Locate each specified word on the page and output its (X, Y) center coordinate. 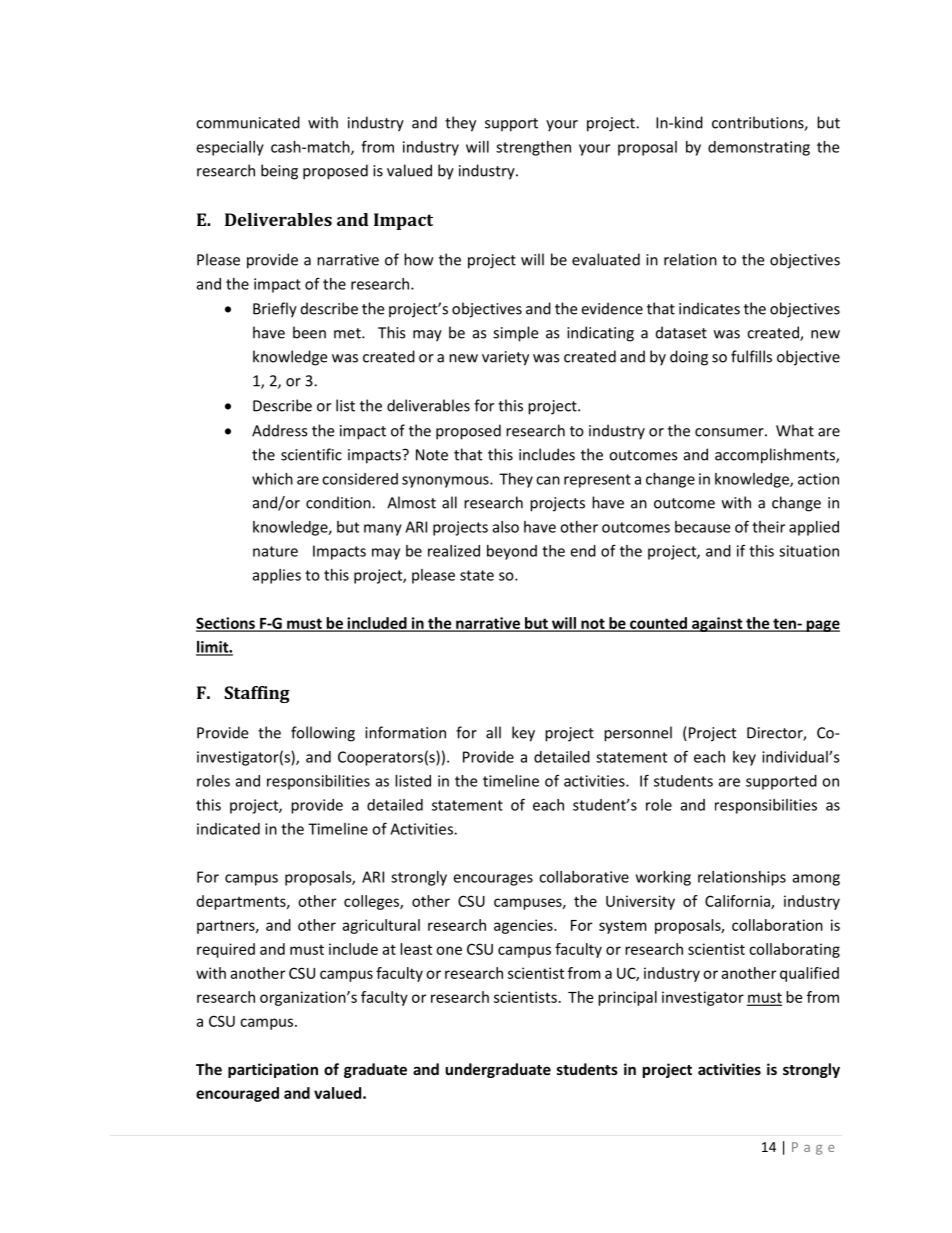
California (738, 902)
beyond (512, 552)
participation (273, 1070)
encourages (493, 880)
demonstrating (759, 148)
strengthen (533, 148)
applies (277, 576)
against (717, 624)
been (309, 332)
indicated (228, 829)
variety (505, 358)
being (279, 172)
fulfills (751, 356)
